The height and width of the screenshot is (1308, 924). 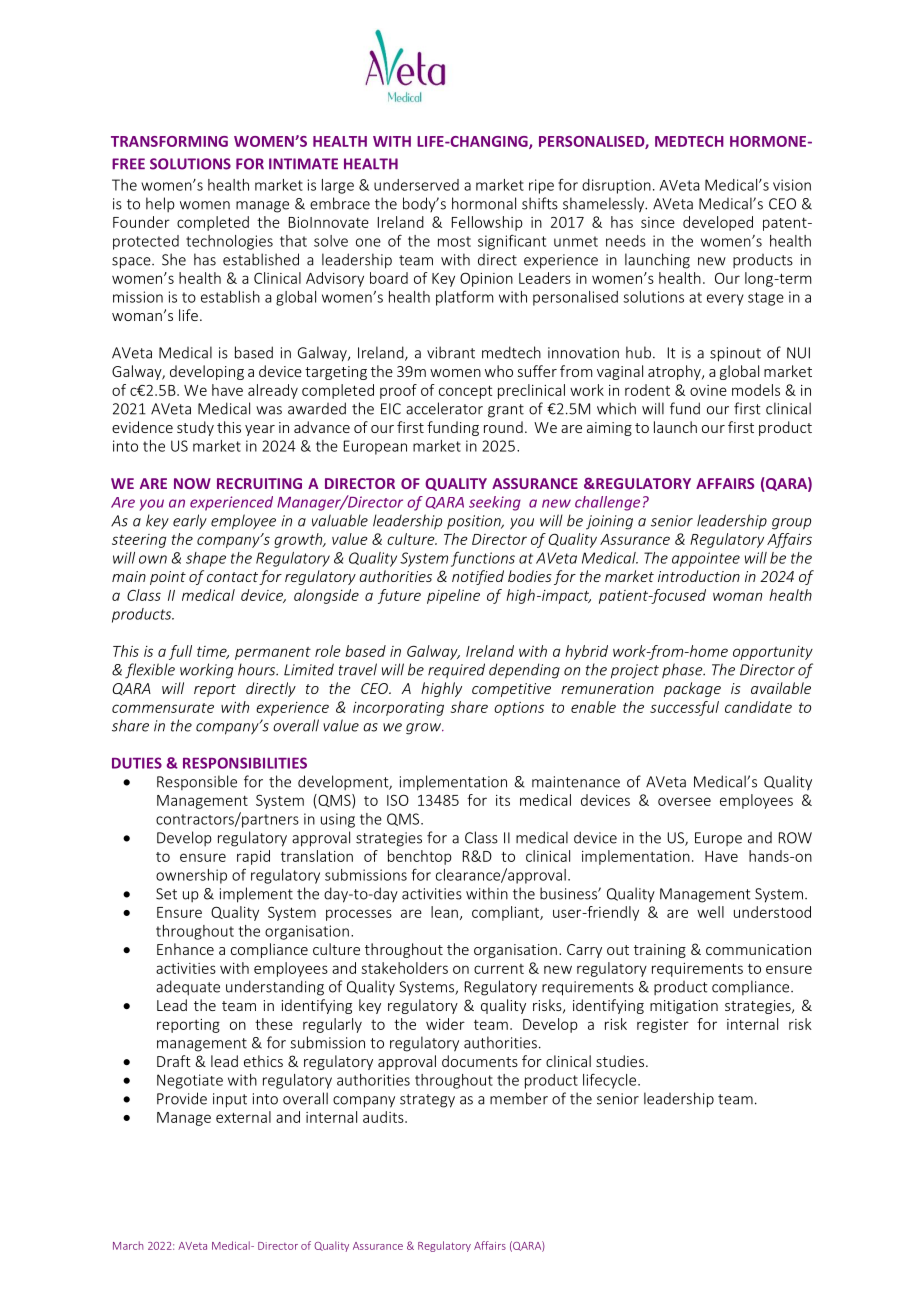 I want to click on seeking, so click(x=495, y=503).
